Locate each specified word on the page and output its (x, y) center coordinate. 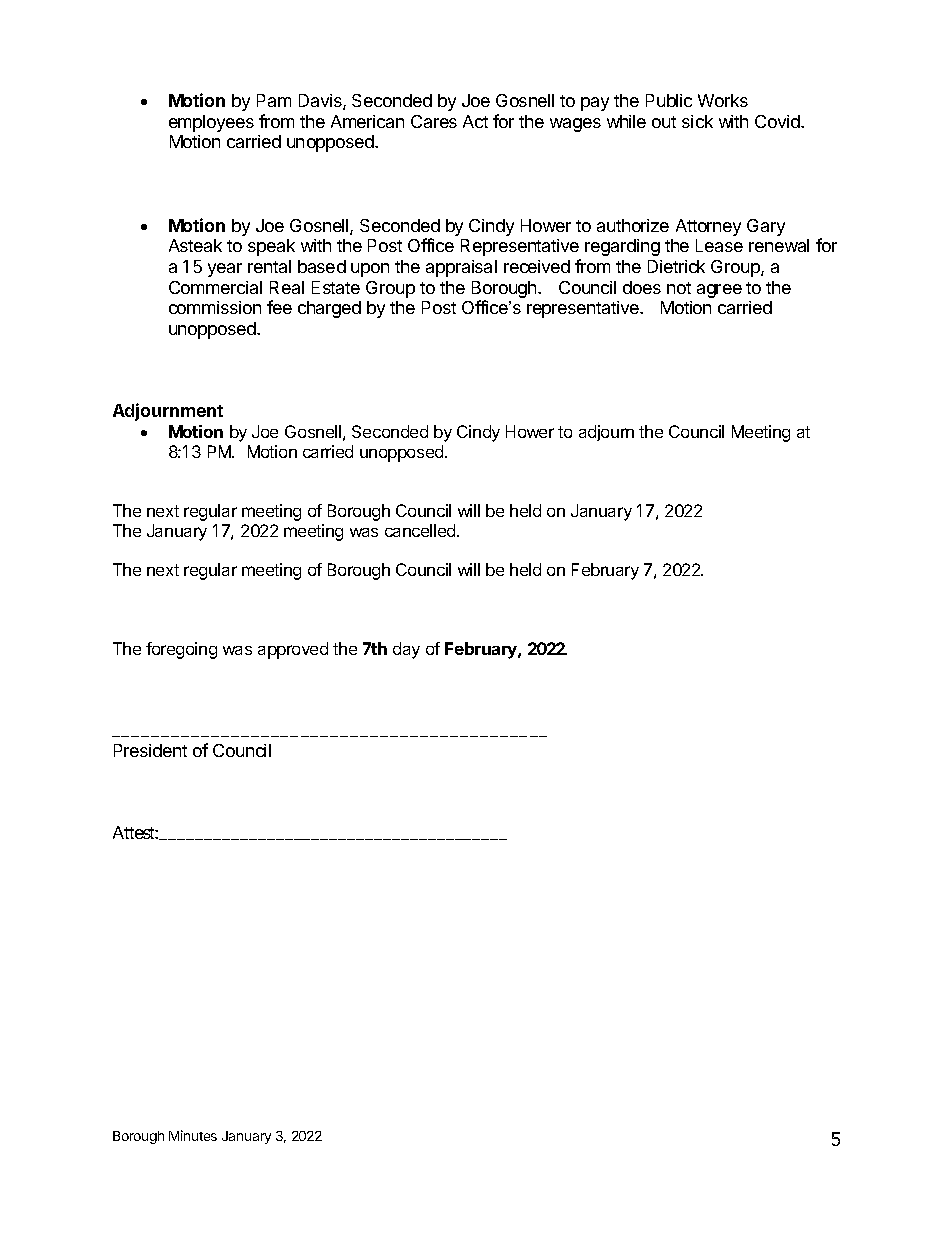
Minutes (193, 1135)
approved (293, 650)
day (406, 650)
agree (719, 291)
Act (475, 121)
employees (211, 123)
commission (215, 307)
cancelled (421, 530)
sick (697, 121)
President (150, 750)
